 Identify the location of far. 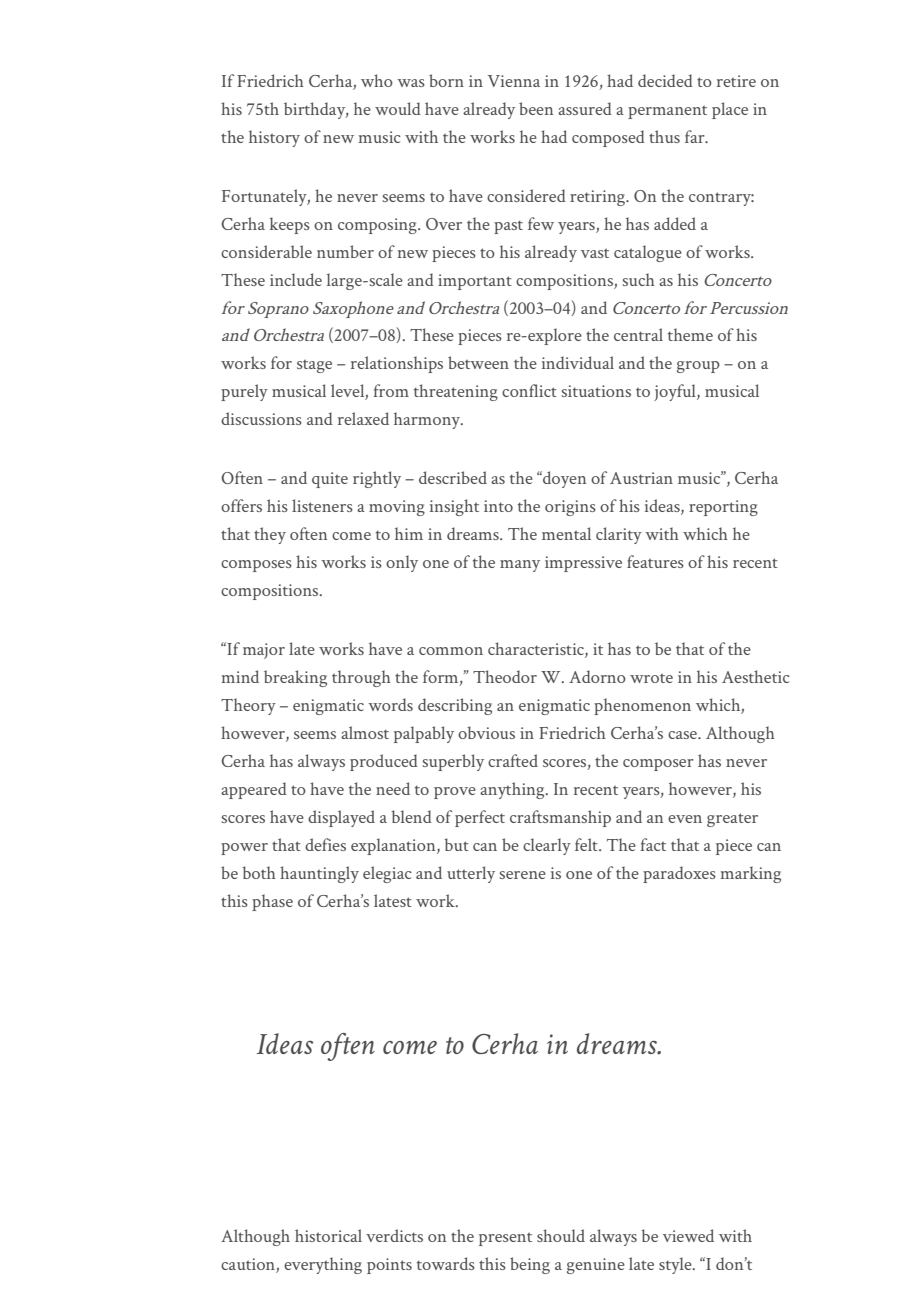
(696, 136).
